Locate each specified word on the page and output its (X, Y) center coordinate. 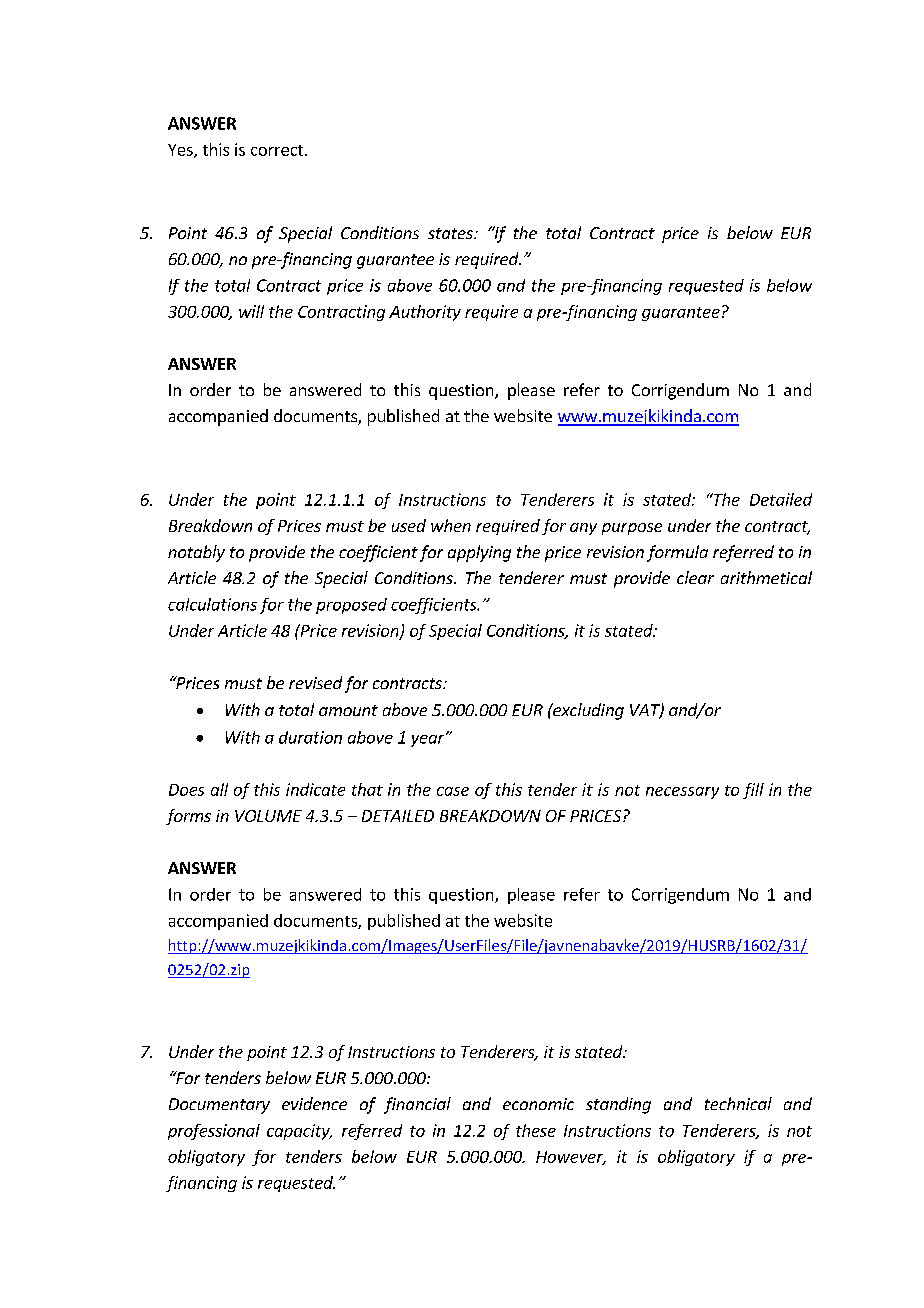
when (451, 525)
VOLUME (268, 816)
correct (278, 150)
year (429, 740)
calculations (212, 604)
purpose (632, 529)
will (251, 311)
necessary (682, 793)
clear (695, 577)
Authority (425, 313)
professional (214, 1132)
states (451, 233)
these (536, 1130)
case (453, 791)
